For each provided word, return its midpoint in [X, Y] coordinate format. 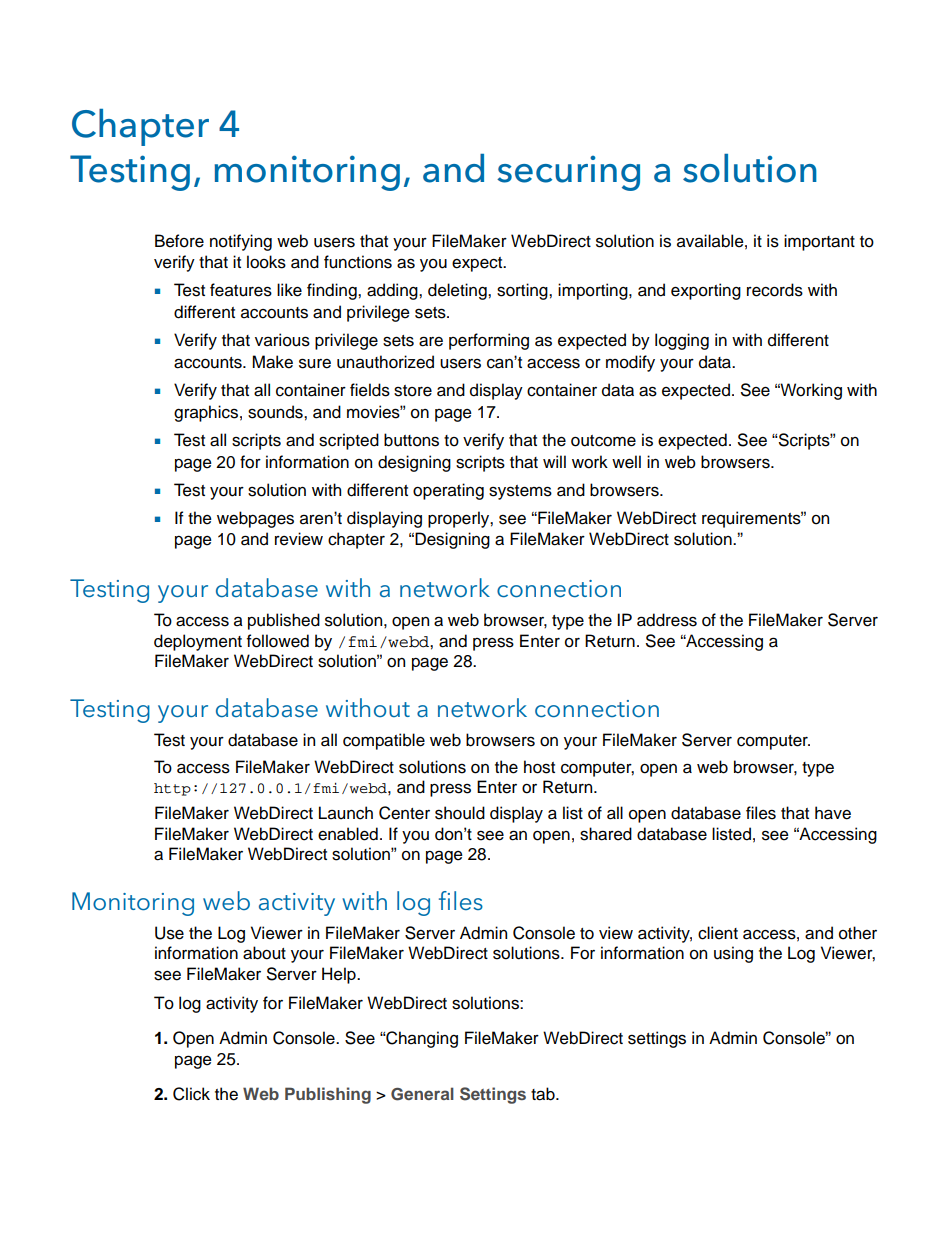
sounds [276, 412]
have [833, 813]
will [554, 461]
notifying [241, 242]
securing [568, 173]
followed [278, 641]
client [718, 933]
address [667, 620]
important [819, 242]
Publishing [328, 1095]
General [422, 1094]
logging [682, 341]
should [460, 813]
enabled [348, 834]
